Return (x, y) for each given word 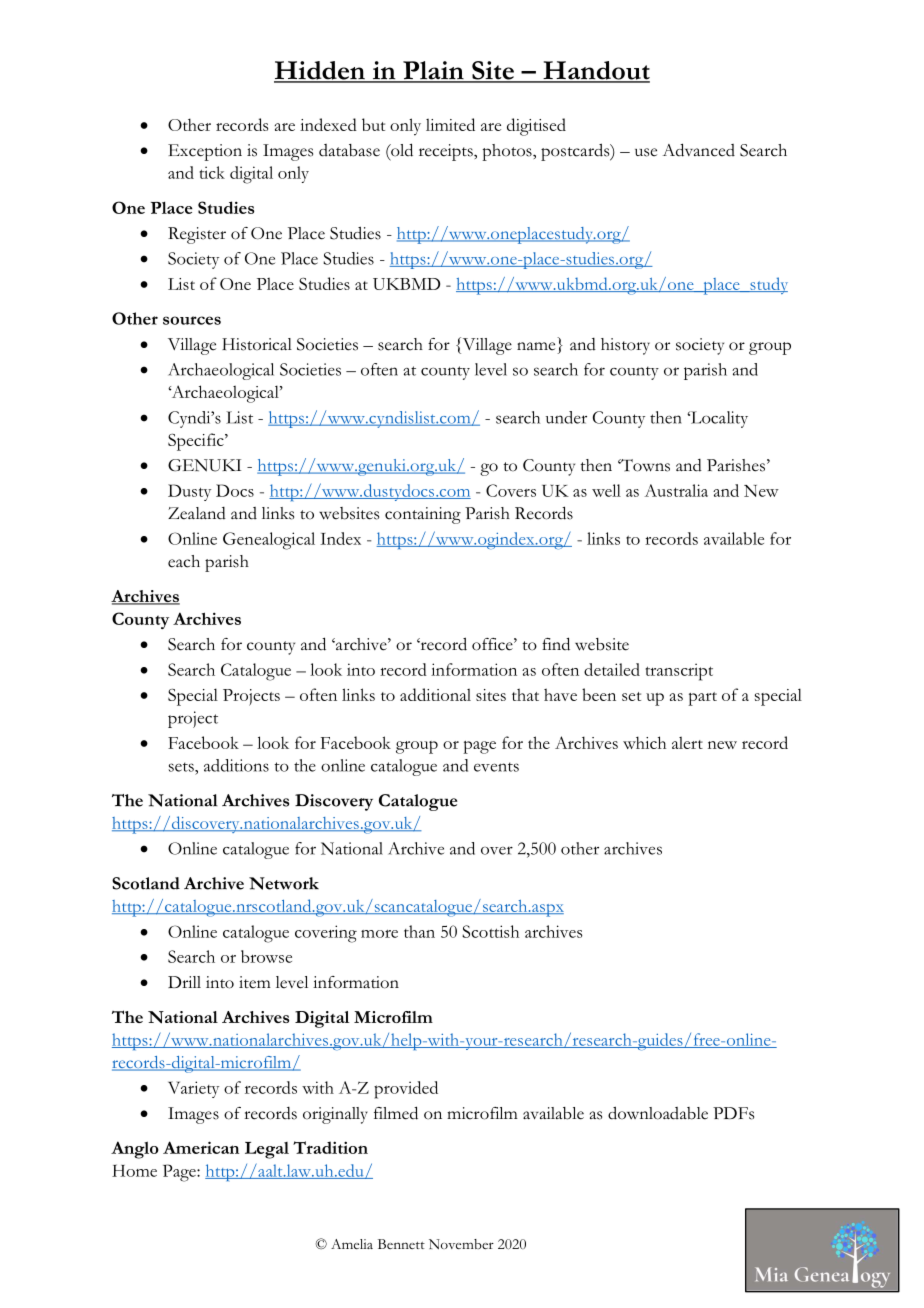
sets (182, 767)
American (201, 1147)
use (646, 152)
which (644, 742)
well (606, 490)
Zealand (197, 513)
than (419, 931)
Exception (205, 152)
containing (423, 515)
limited (450, 124)
